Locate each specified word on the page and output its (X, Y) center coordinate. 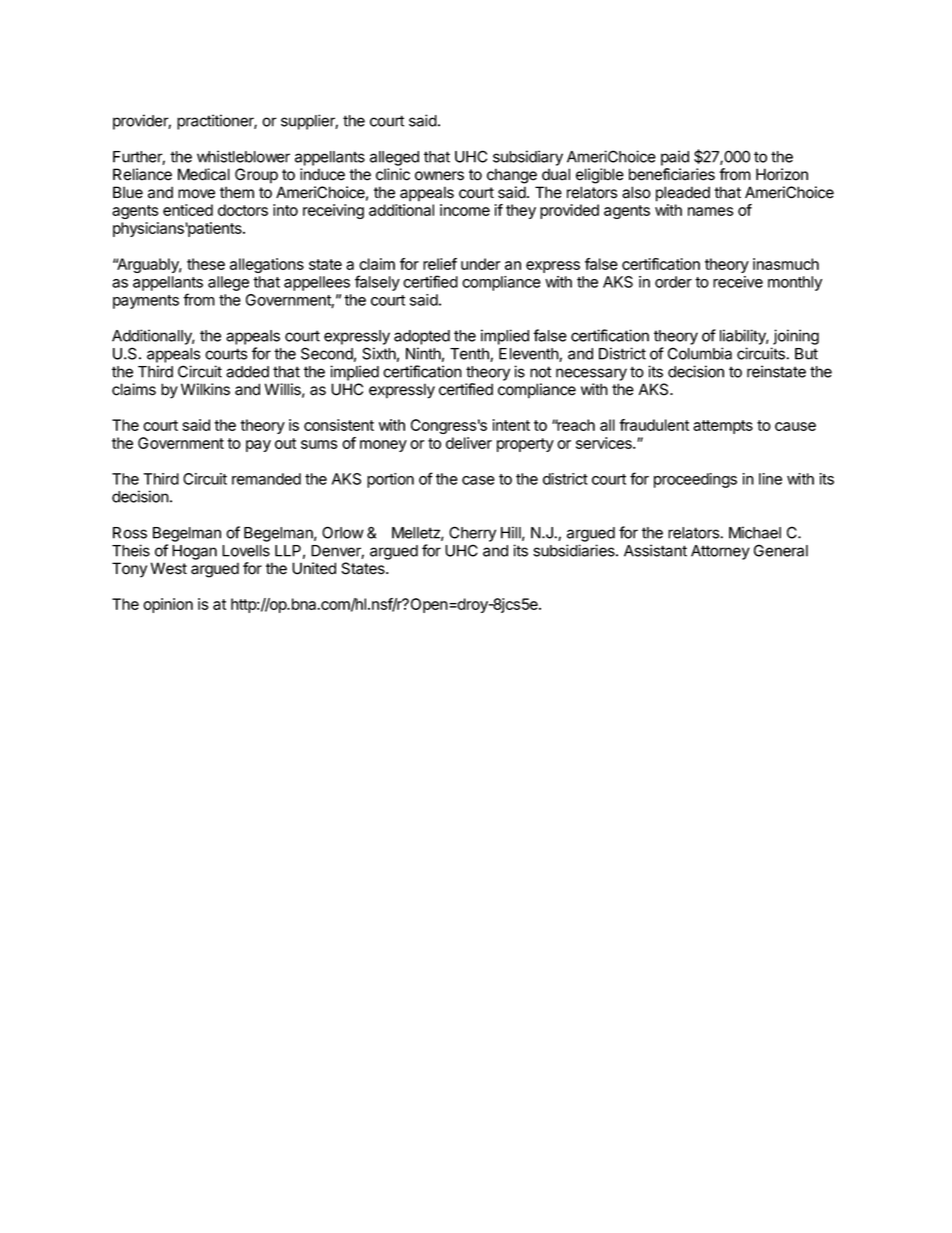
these (206, 264)
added (247, 372)
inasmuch (786, 264)
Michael (755, 532)
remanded (266, 479)
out (285, 443)
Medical (204, 174)
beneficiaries (672, 174)
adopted (422, 337)
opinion (168, 605)
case (478, 480)
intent (511, 425)
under (481, 264)
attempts (723, 427)
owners (439, 176)
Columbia (700, 353)
